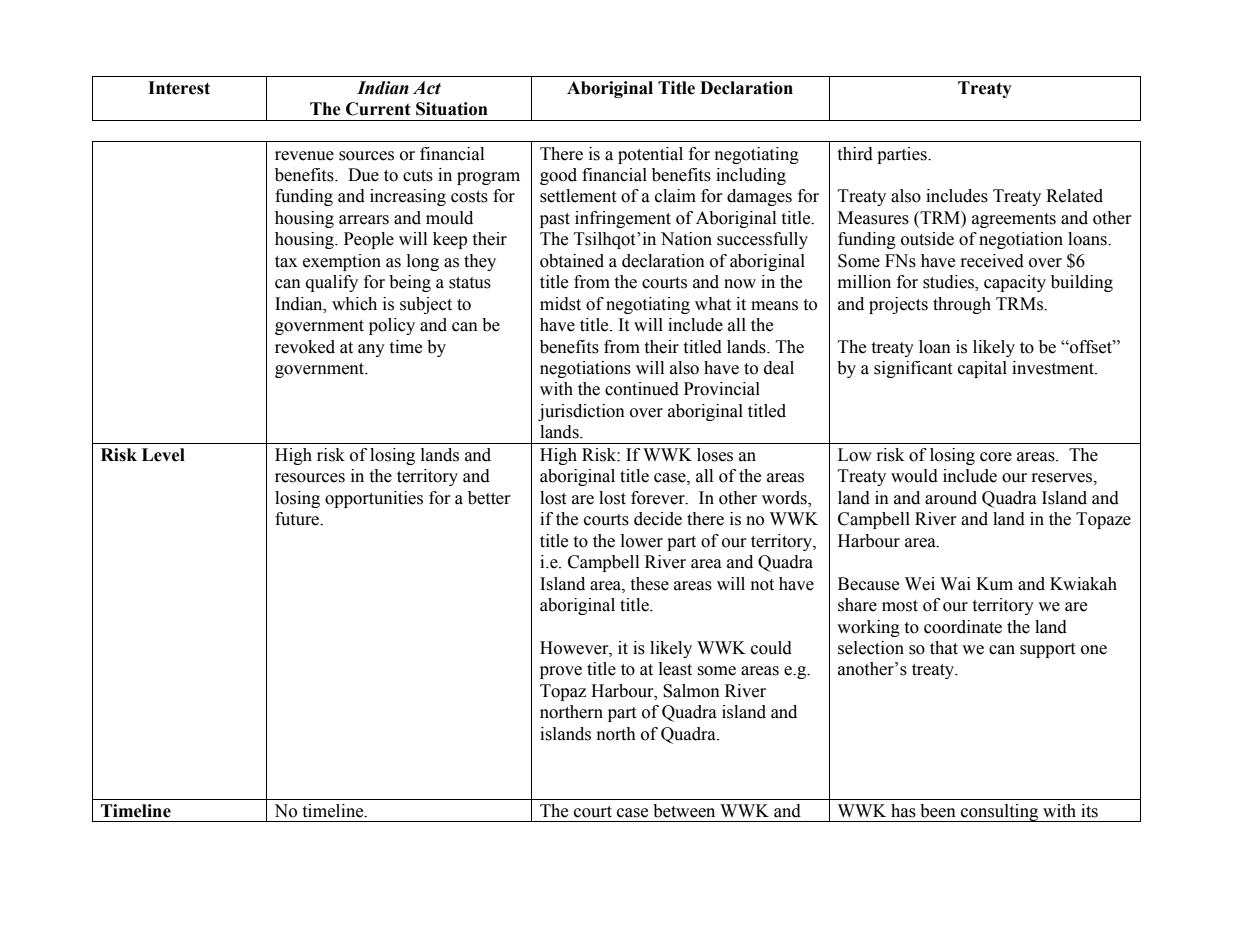 The height and width of the page is (952, 1233). I want to click on third, so click(855, 154).
